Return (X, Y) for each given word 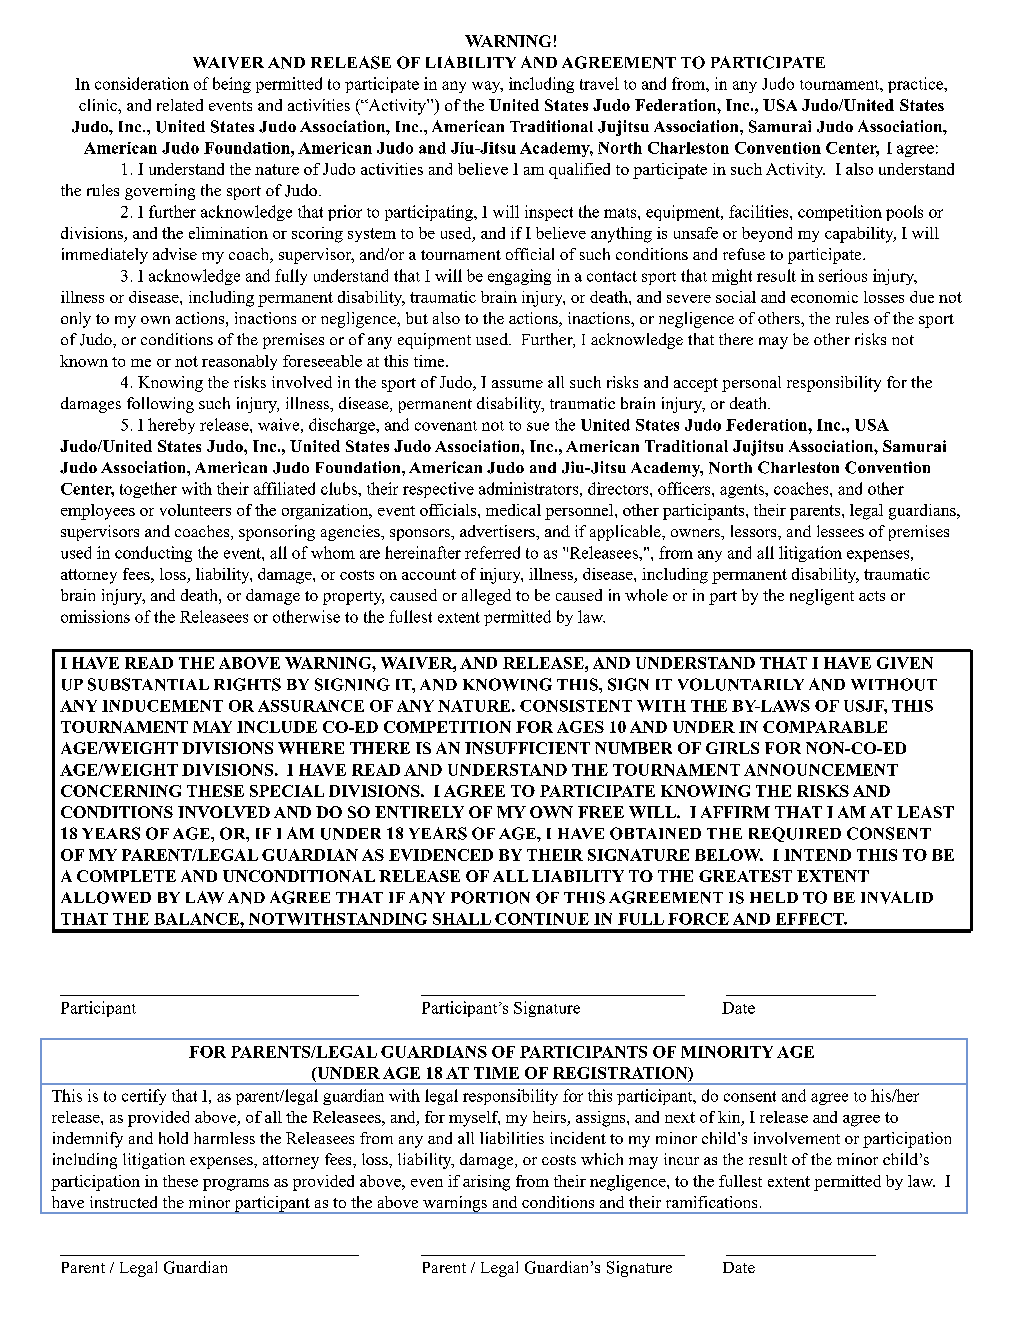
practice (916, 85)
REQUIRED (795, 834)
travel (599, 83)
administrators (528, 488)
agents (743, 491)
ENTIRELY (419, 812)
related (180, 105)
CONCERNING (121, 791)
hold (173, 1138)
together (148, 490)
